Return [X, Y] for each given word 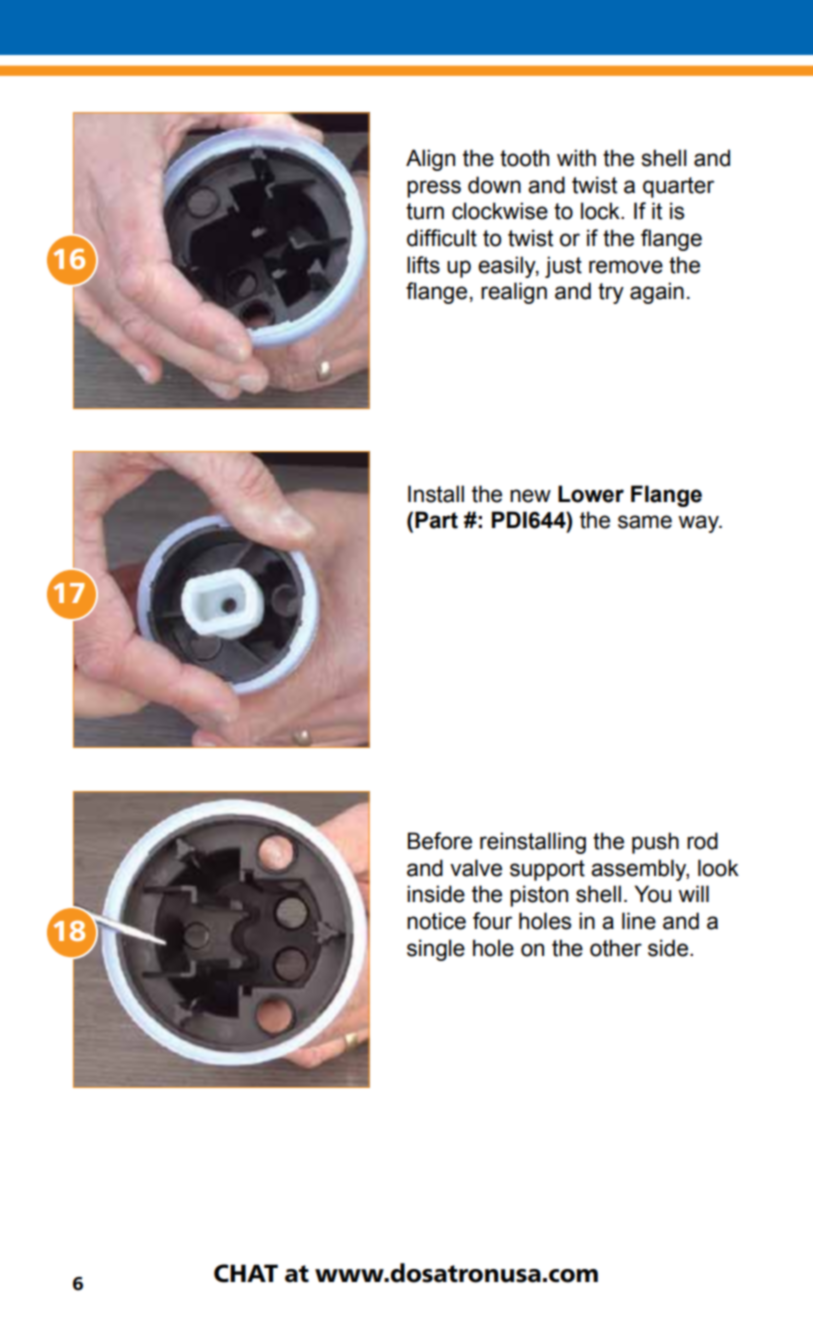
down [494, 185]
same [645, 522]
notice [436, 921]
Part [436, 520]
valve [476, 868]
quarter [678, 187]
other [616, 948]
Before [440, 841]
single [436, 950]
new [530, 496]
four [492, 921]
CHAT [246, 1273]
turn [425, 211]
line [639, 921]
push [655, 843]
